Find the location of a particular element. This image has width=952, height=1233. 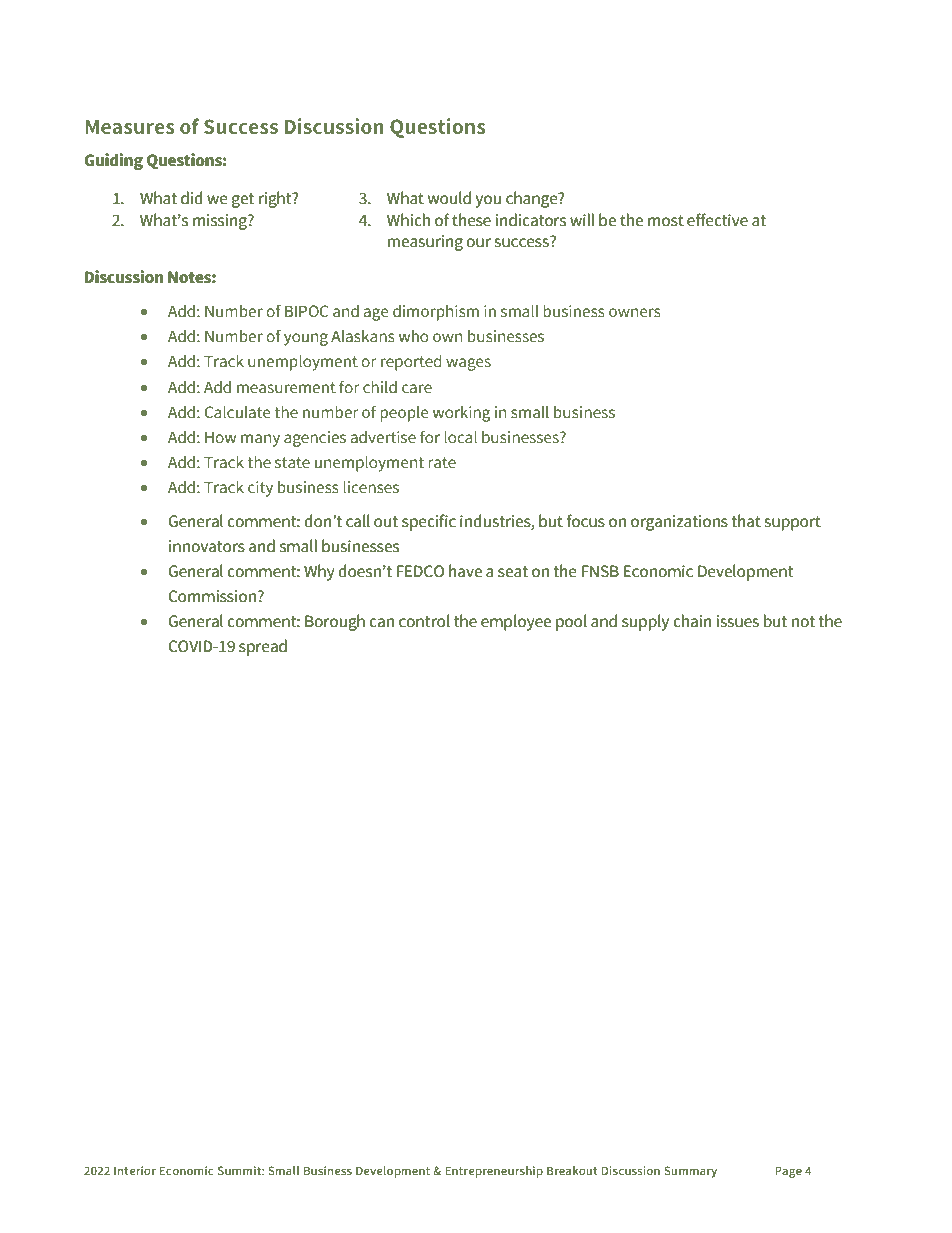

working is located at coordinates (461, 413).
